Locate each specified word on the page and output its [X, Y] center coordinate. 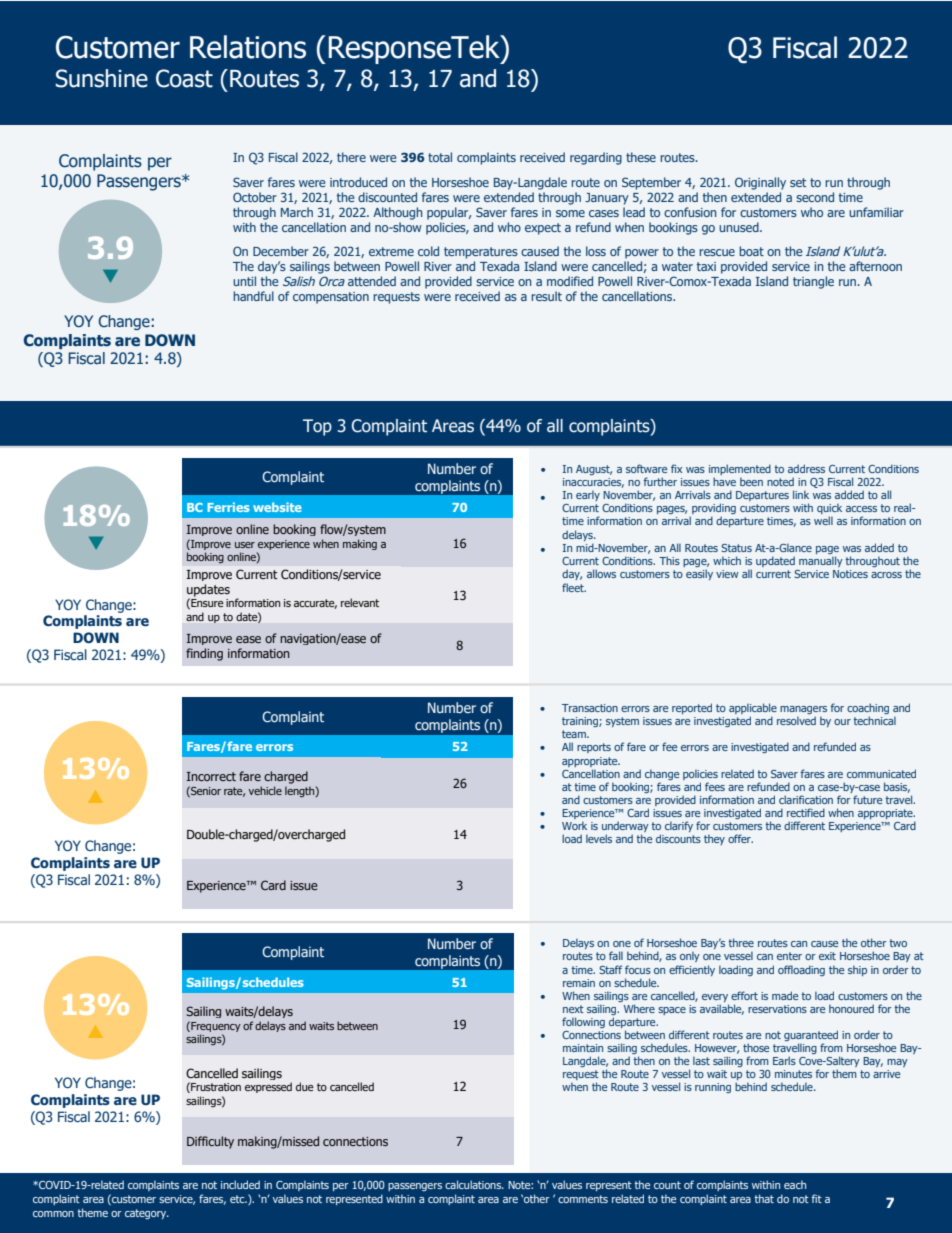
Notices [850, 574]
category [147, 1214]
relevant [360, 602]
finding [204, 654]
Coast [184, 78]
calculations [474, 1184]
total [440, 157]
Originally [760, 183]
